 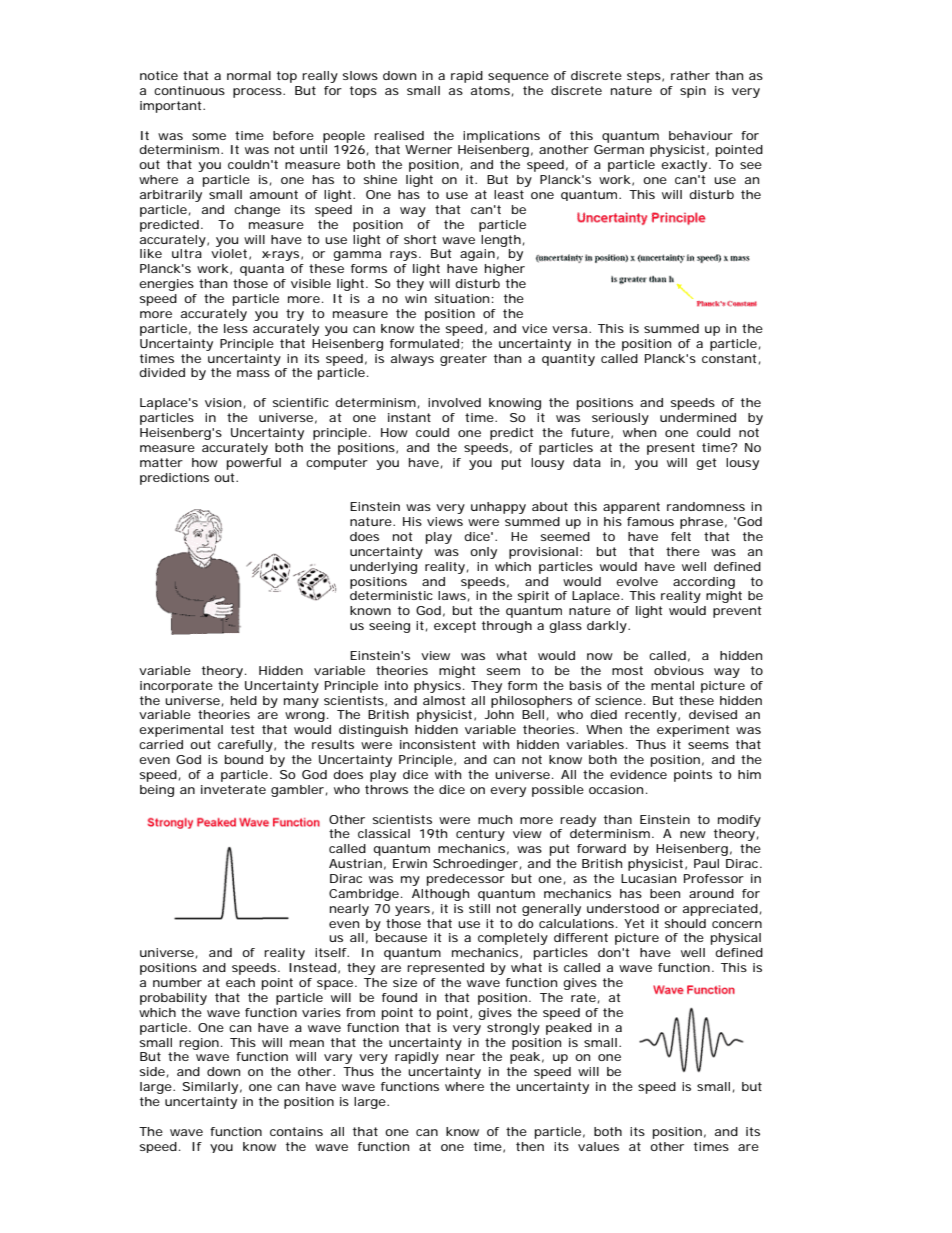 I want to click on Werner, so click(x=428, y=149).
